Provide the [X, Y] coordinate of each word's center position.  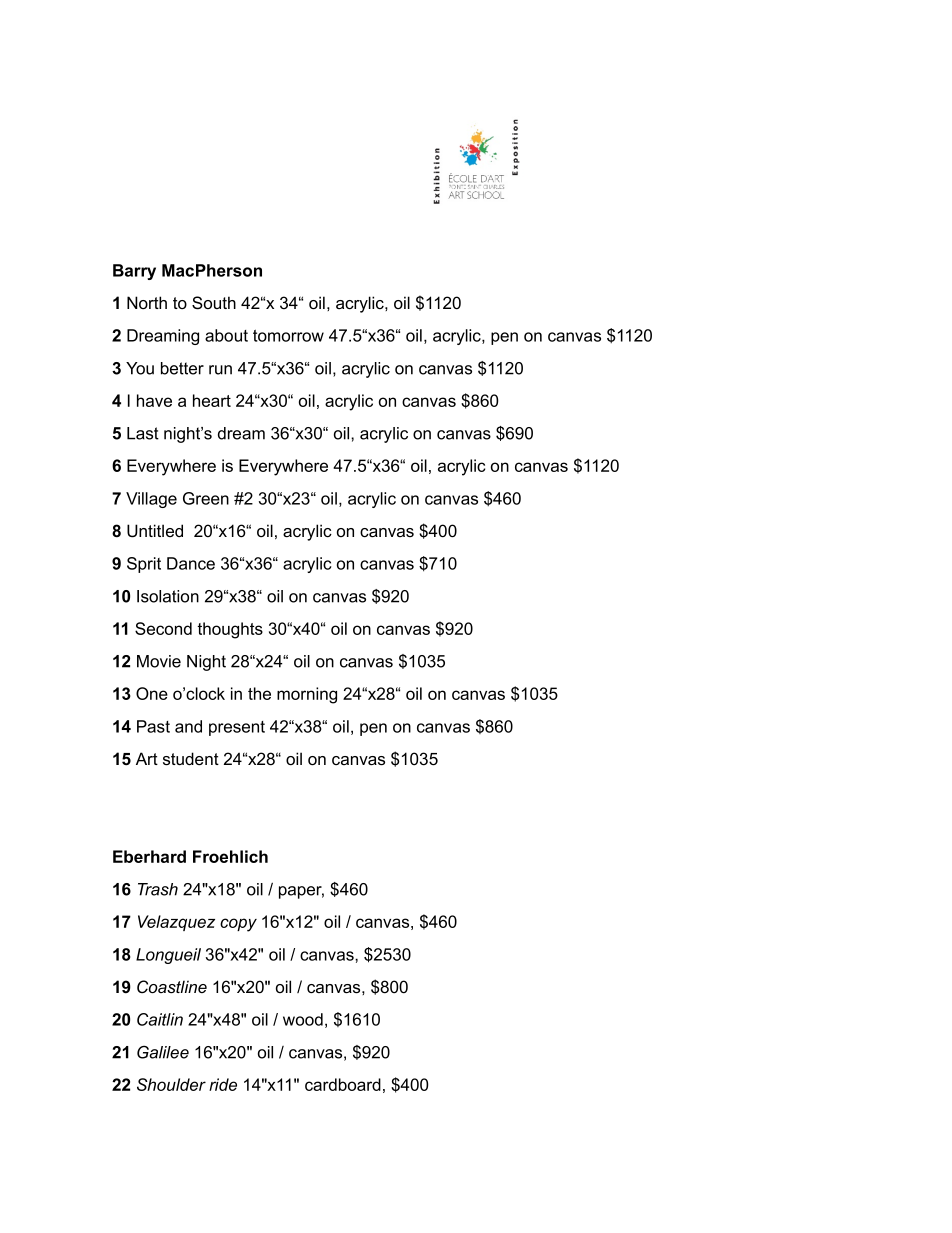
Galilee [163, 1052]
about [226, 335]
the [259, 693]
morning [307, 695]
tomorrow [288, 336]
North [147, 302]
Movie [159, 661]
